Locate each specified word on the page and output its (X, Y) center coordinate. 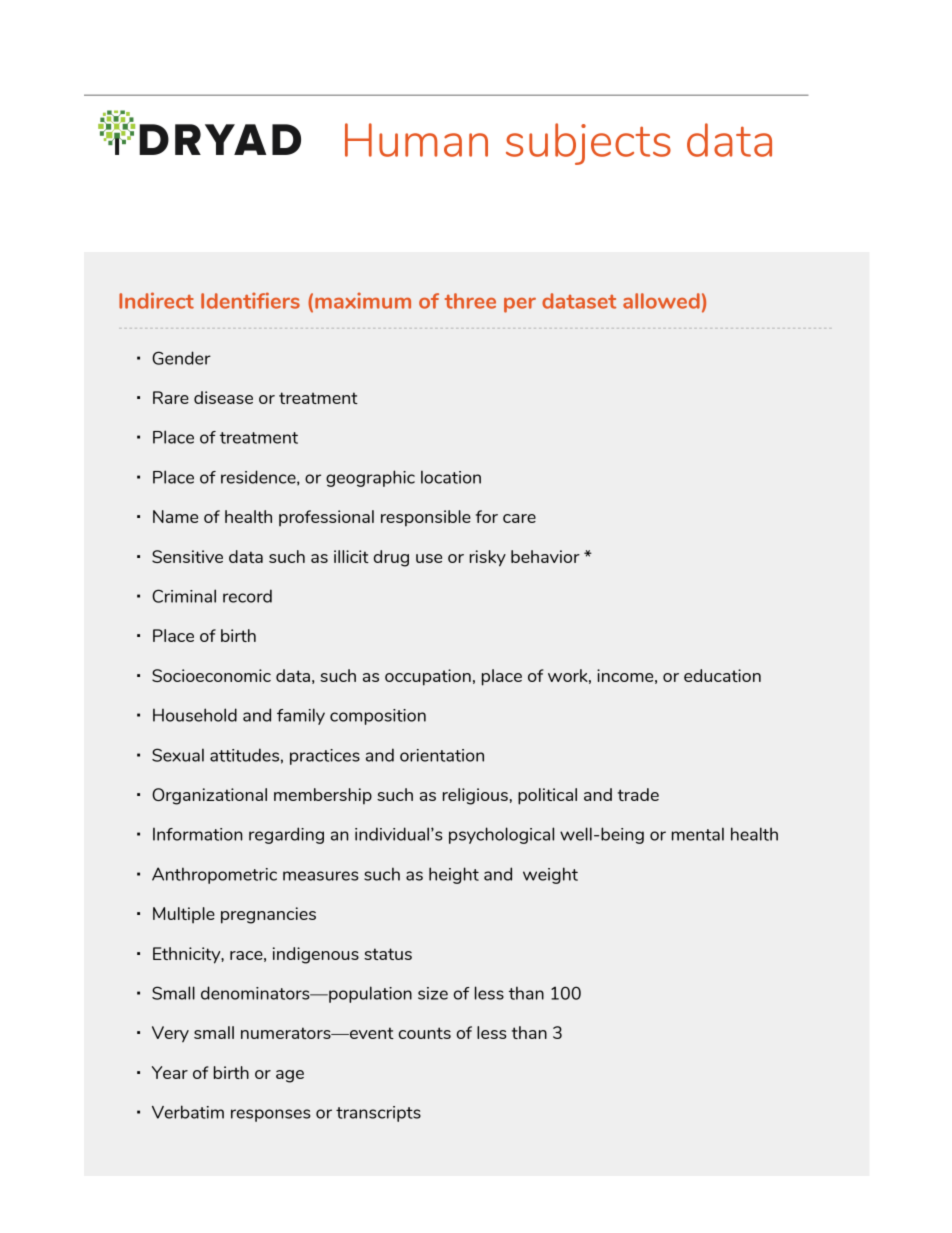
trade (638, 794)
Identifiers (250, 300)
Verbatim (188, 1112)
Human (416, 140)
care (519, 518)
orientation (442, 755)
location (451, 477)
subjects (588, 144)
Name (175, 516)
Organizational (209, 796)
